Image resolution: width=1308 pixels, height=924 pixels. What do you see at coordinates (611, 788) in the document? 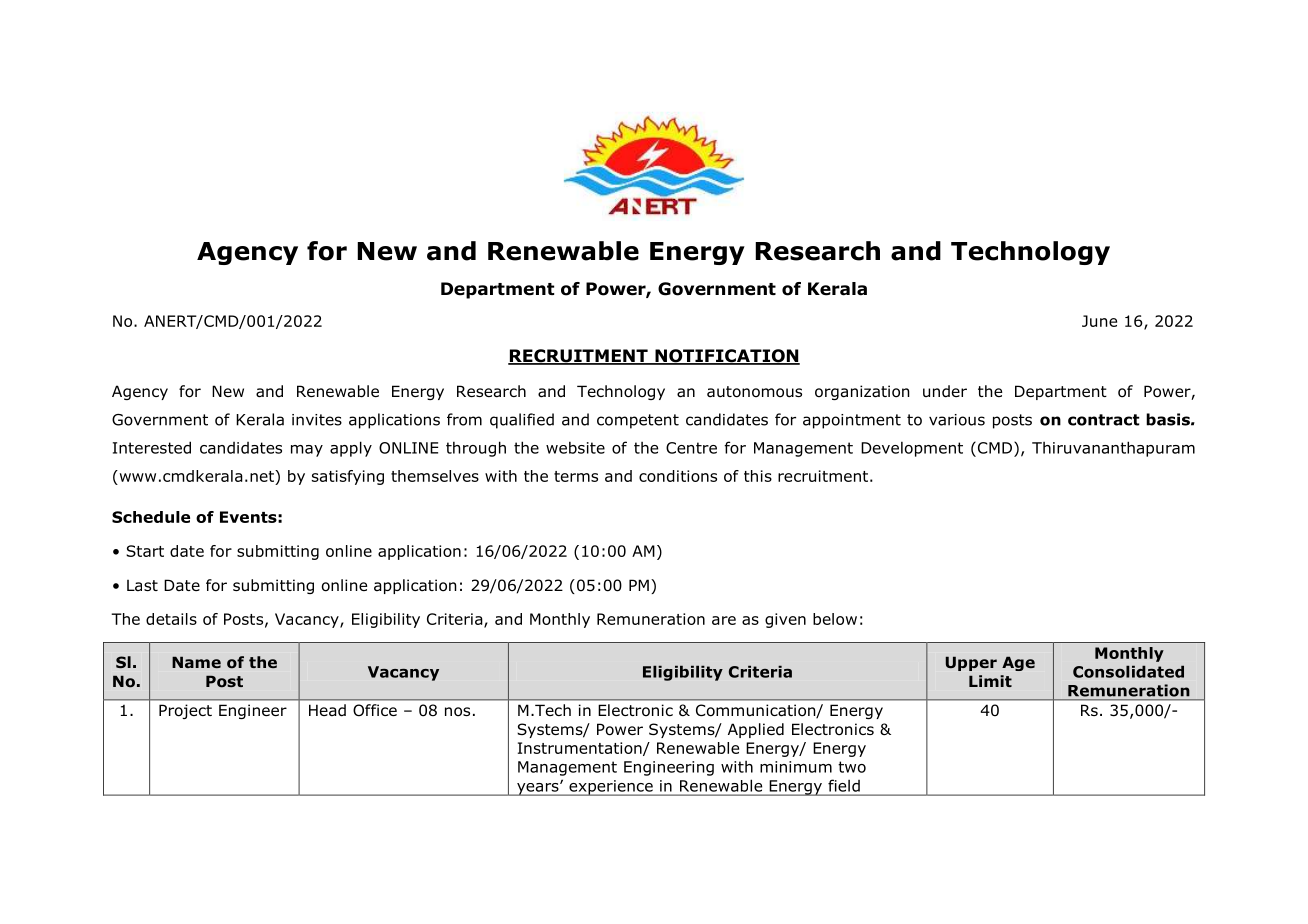
I see `experience` at bounding box center [611, 788].
